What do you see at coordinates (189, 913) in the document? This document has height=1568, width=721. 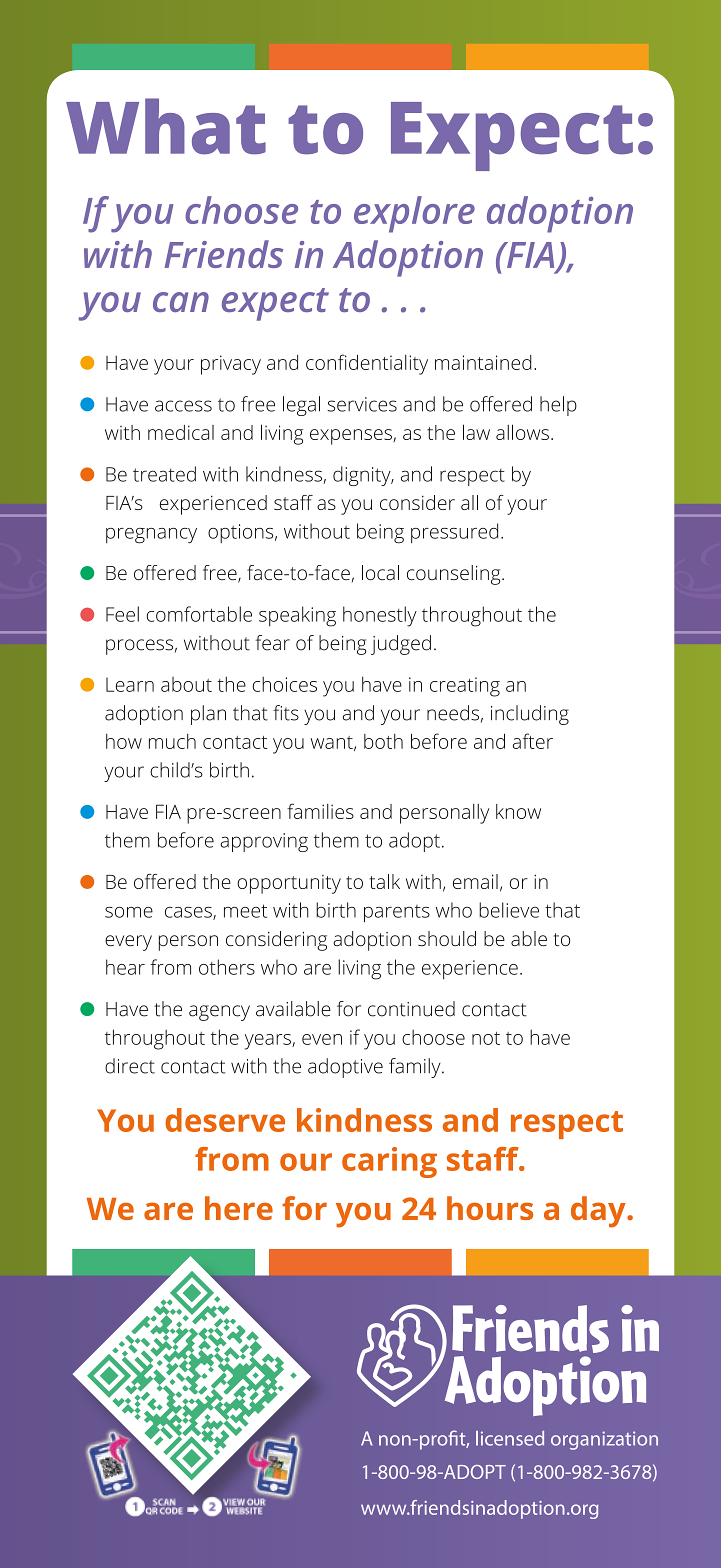 I see `cases` at bounding box center [189, 913].
